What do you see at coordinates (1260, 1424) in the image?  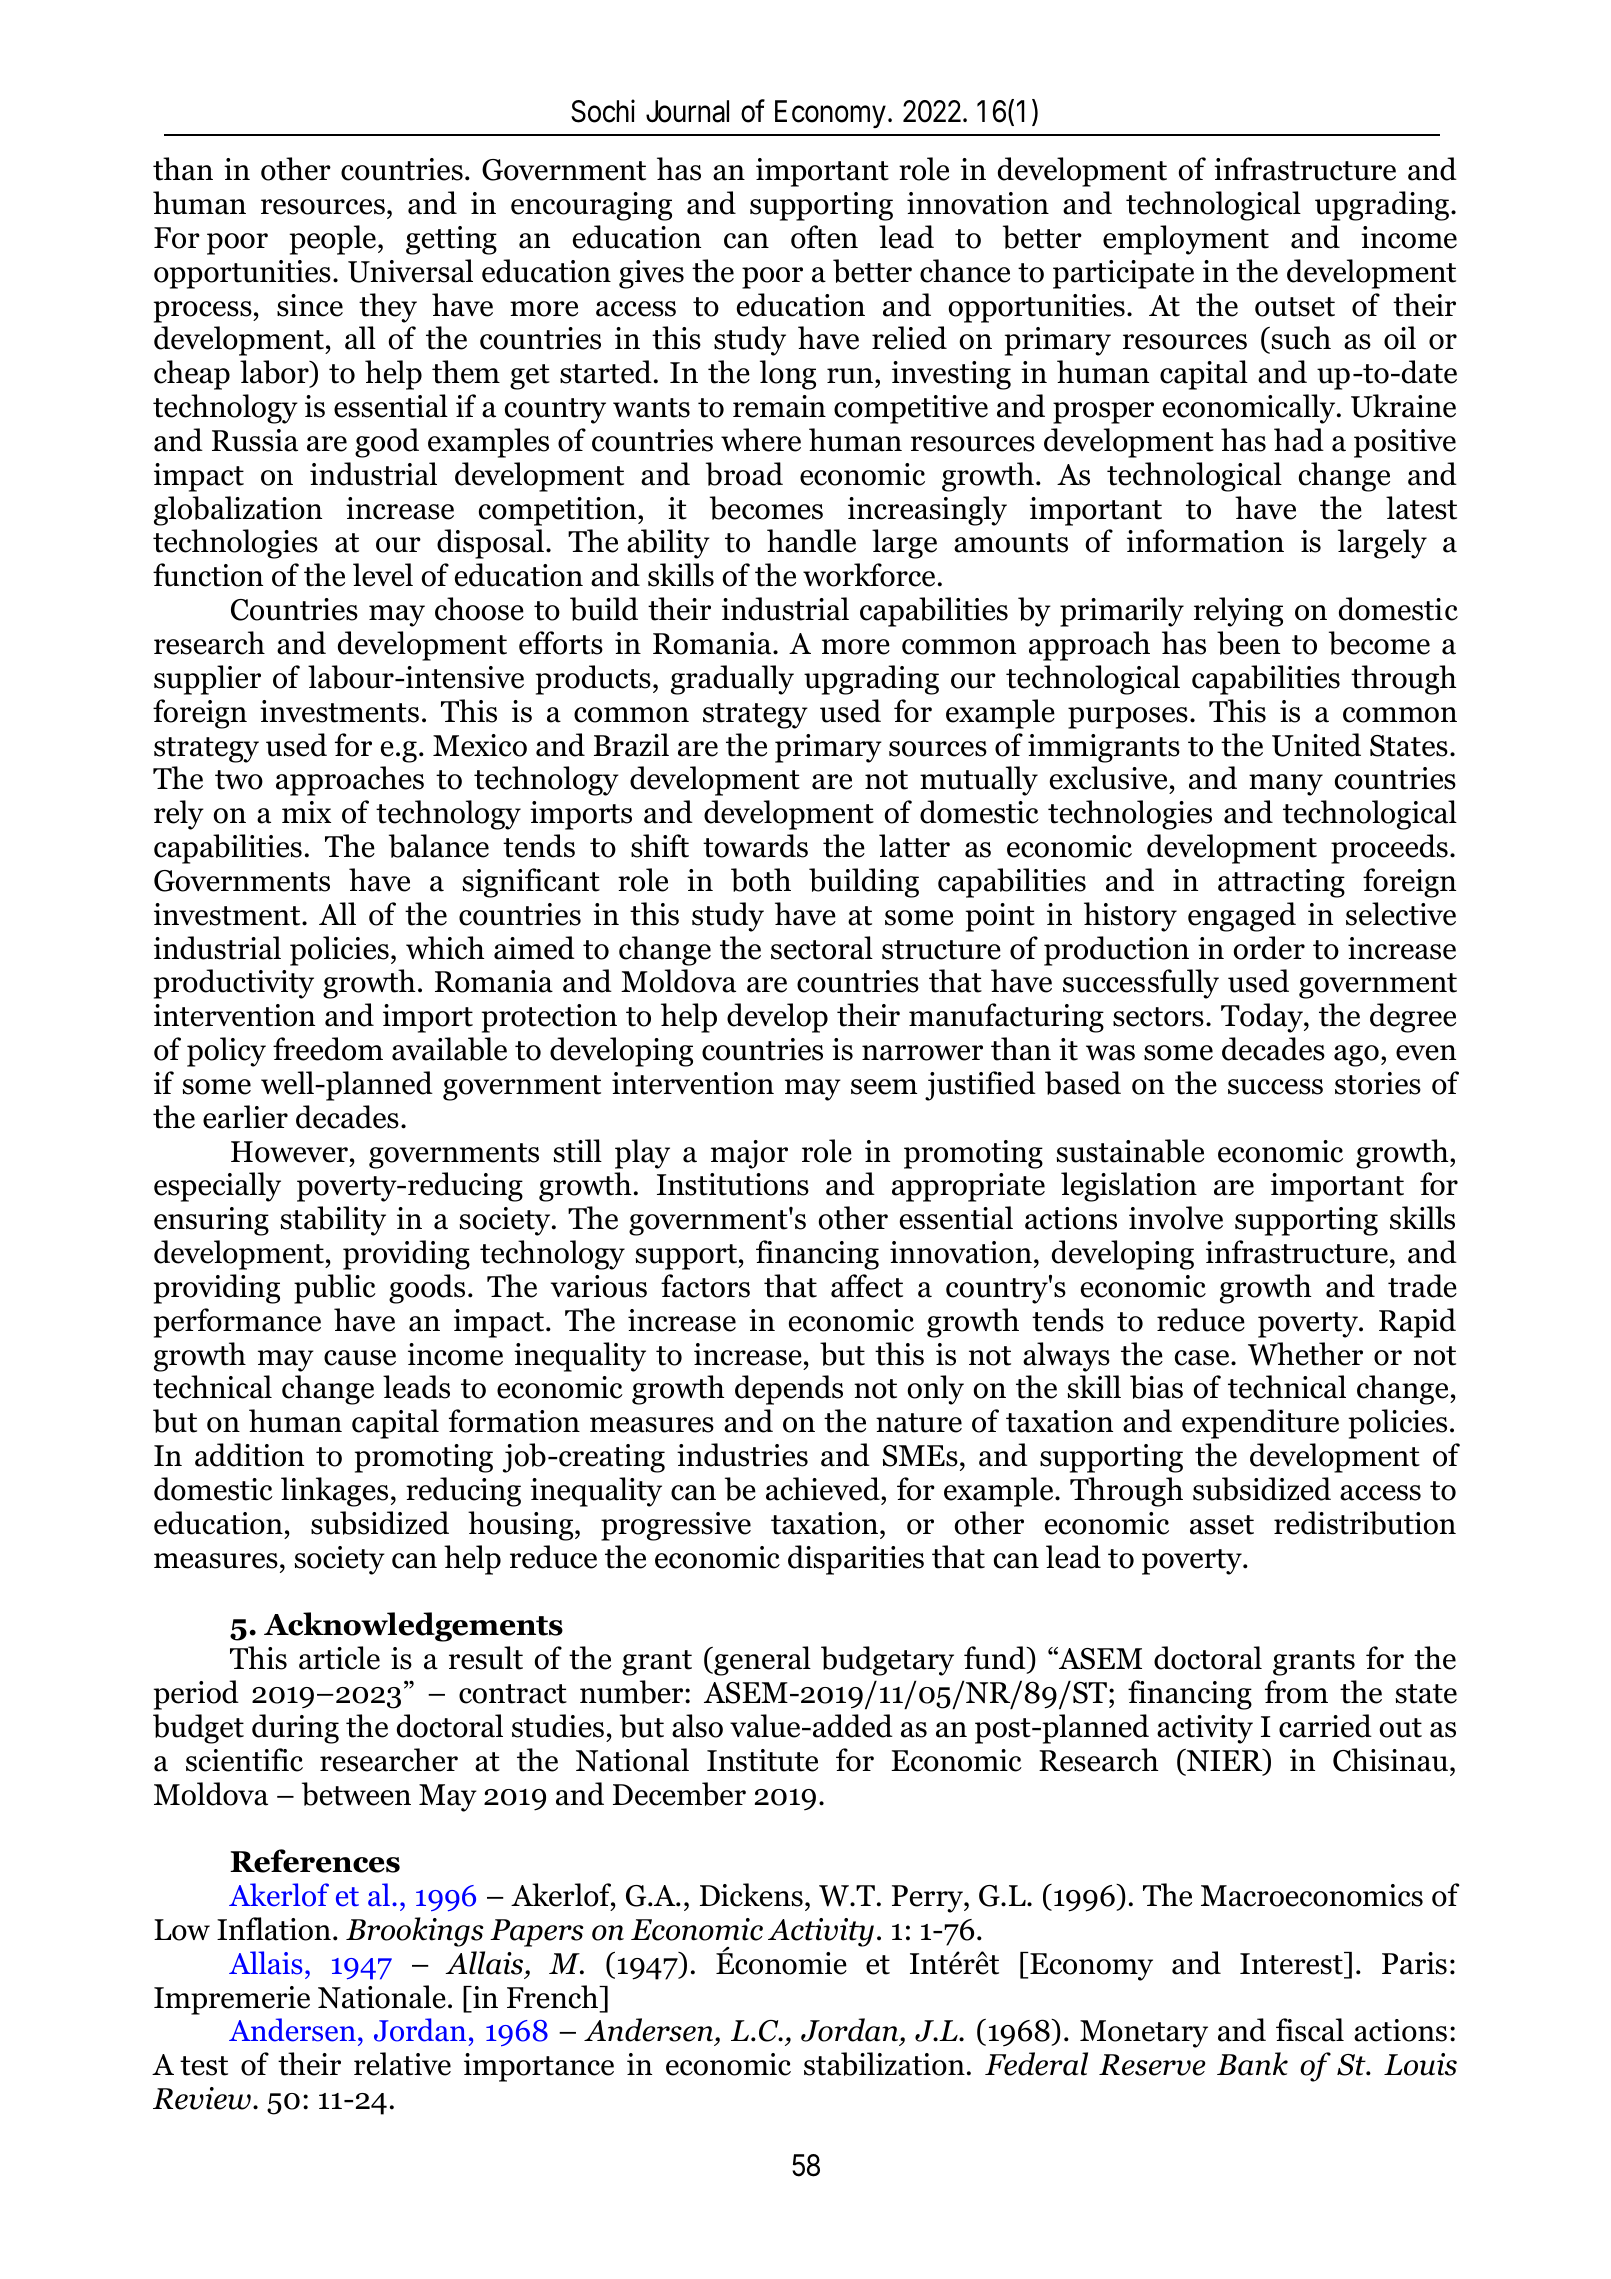 I see `expenditure` at bounding box center [1260, 1424].
